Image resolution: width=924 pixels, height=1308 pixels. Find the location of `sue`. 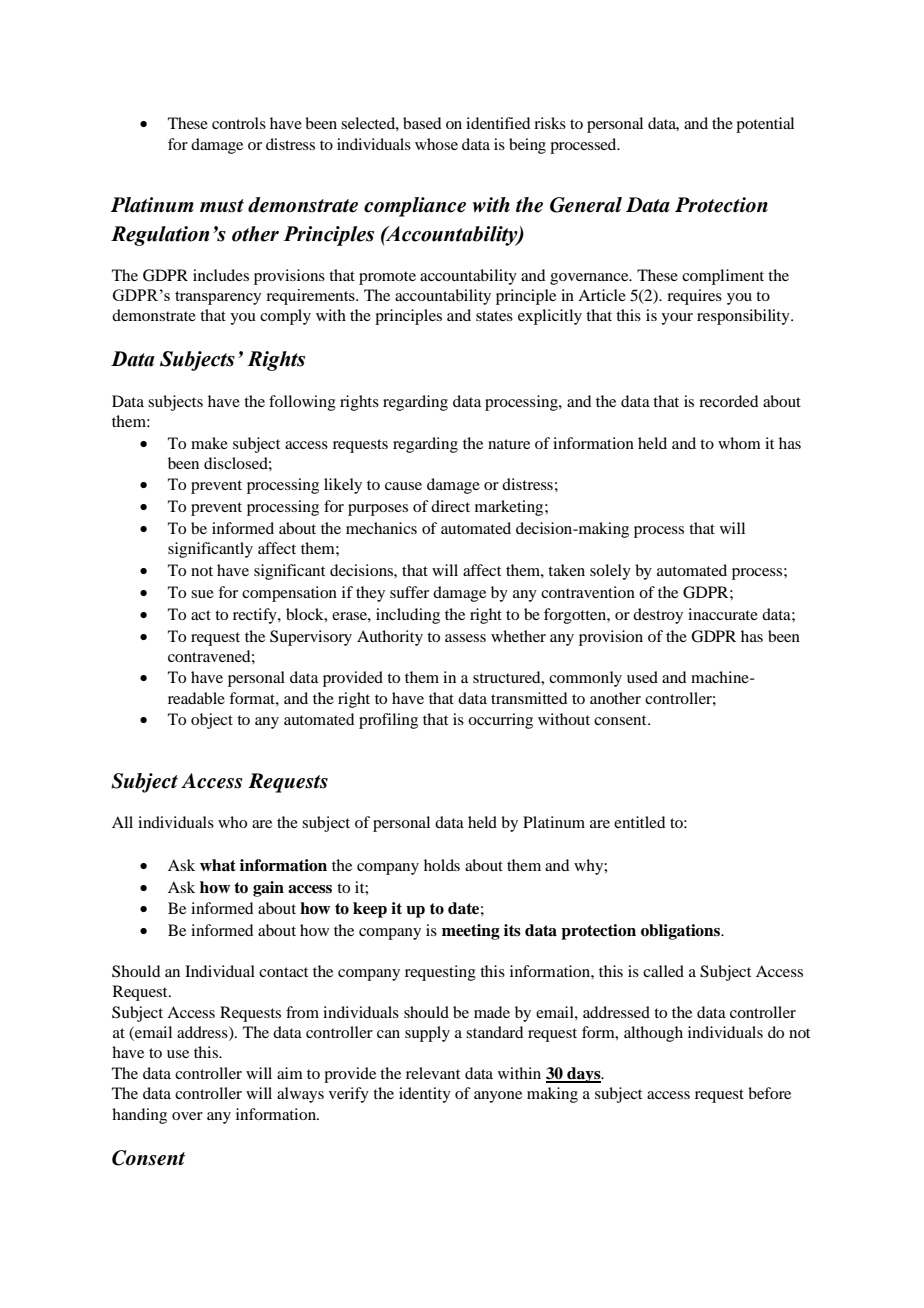

sue is located at coordinates (202, 594).
